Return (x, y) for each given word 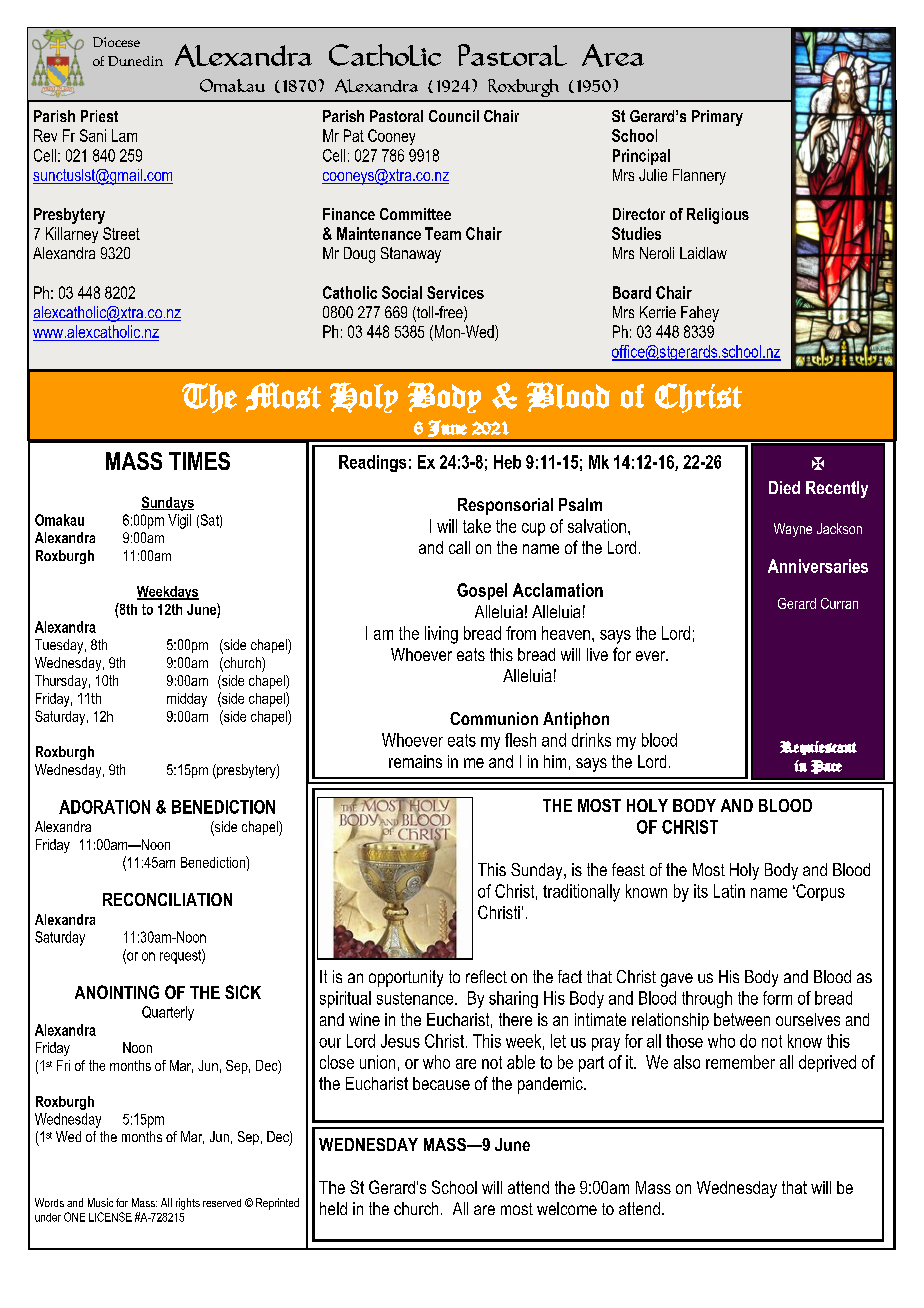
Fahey (700, 314)
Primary (717, 118)
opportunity (406, 978)
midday (187, 700)
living (441, 635)
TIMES (199, 461)
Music (100, 1202)
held (333, 1208)
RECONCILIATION (167, 899)
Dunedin (135, 61)
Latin (729, 891)
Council (454, 116)
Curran (839, 603)
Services (455, 292)
